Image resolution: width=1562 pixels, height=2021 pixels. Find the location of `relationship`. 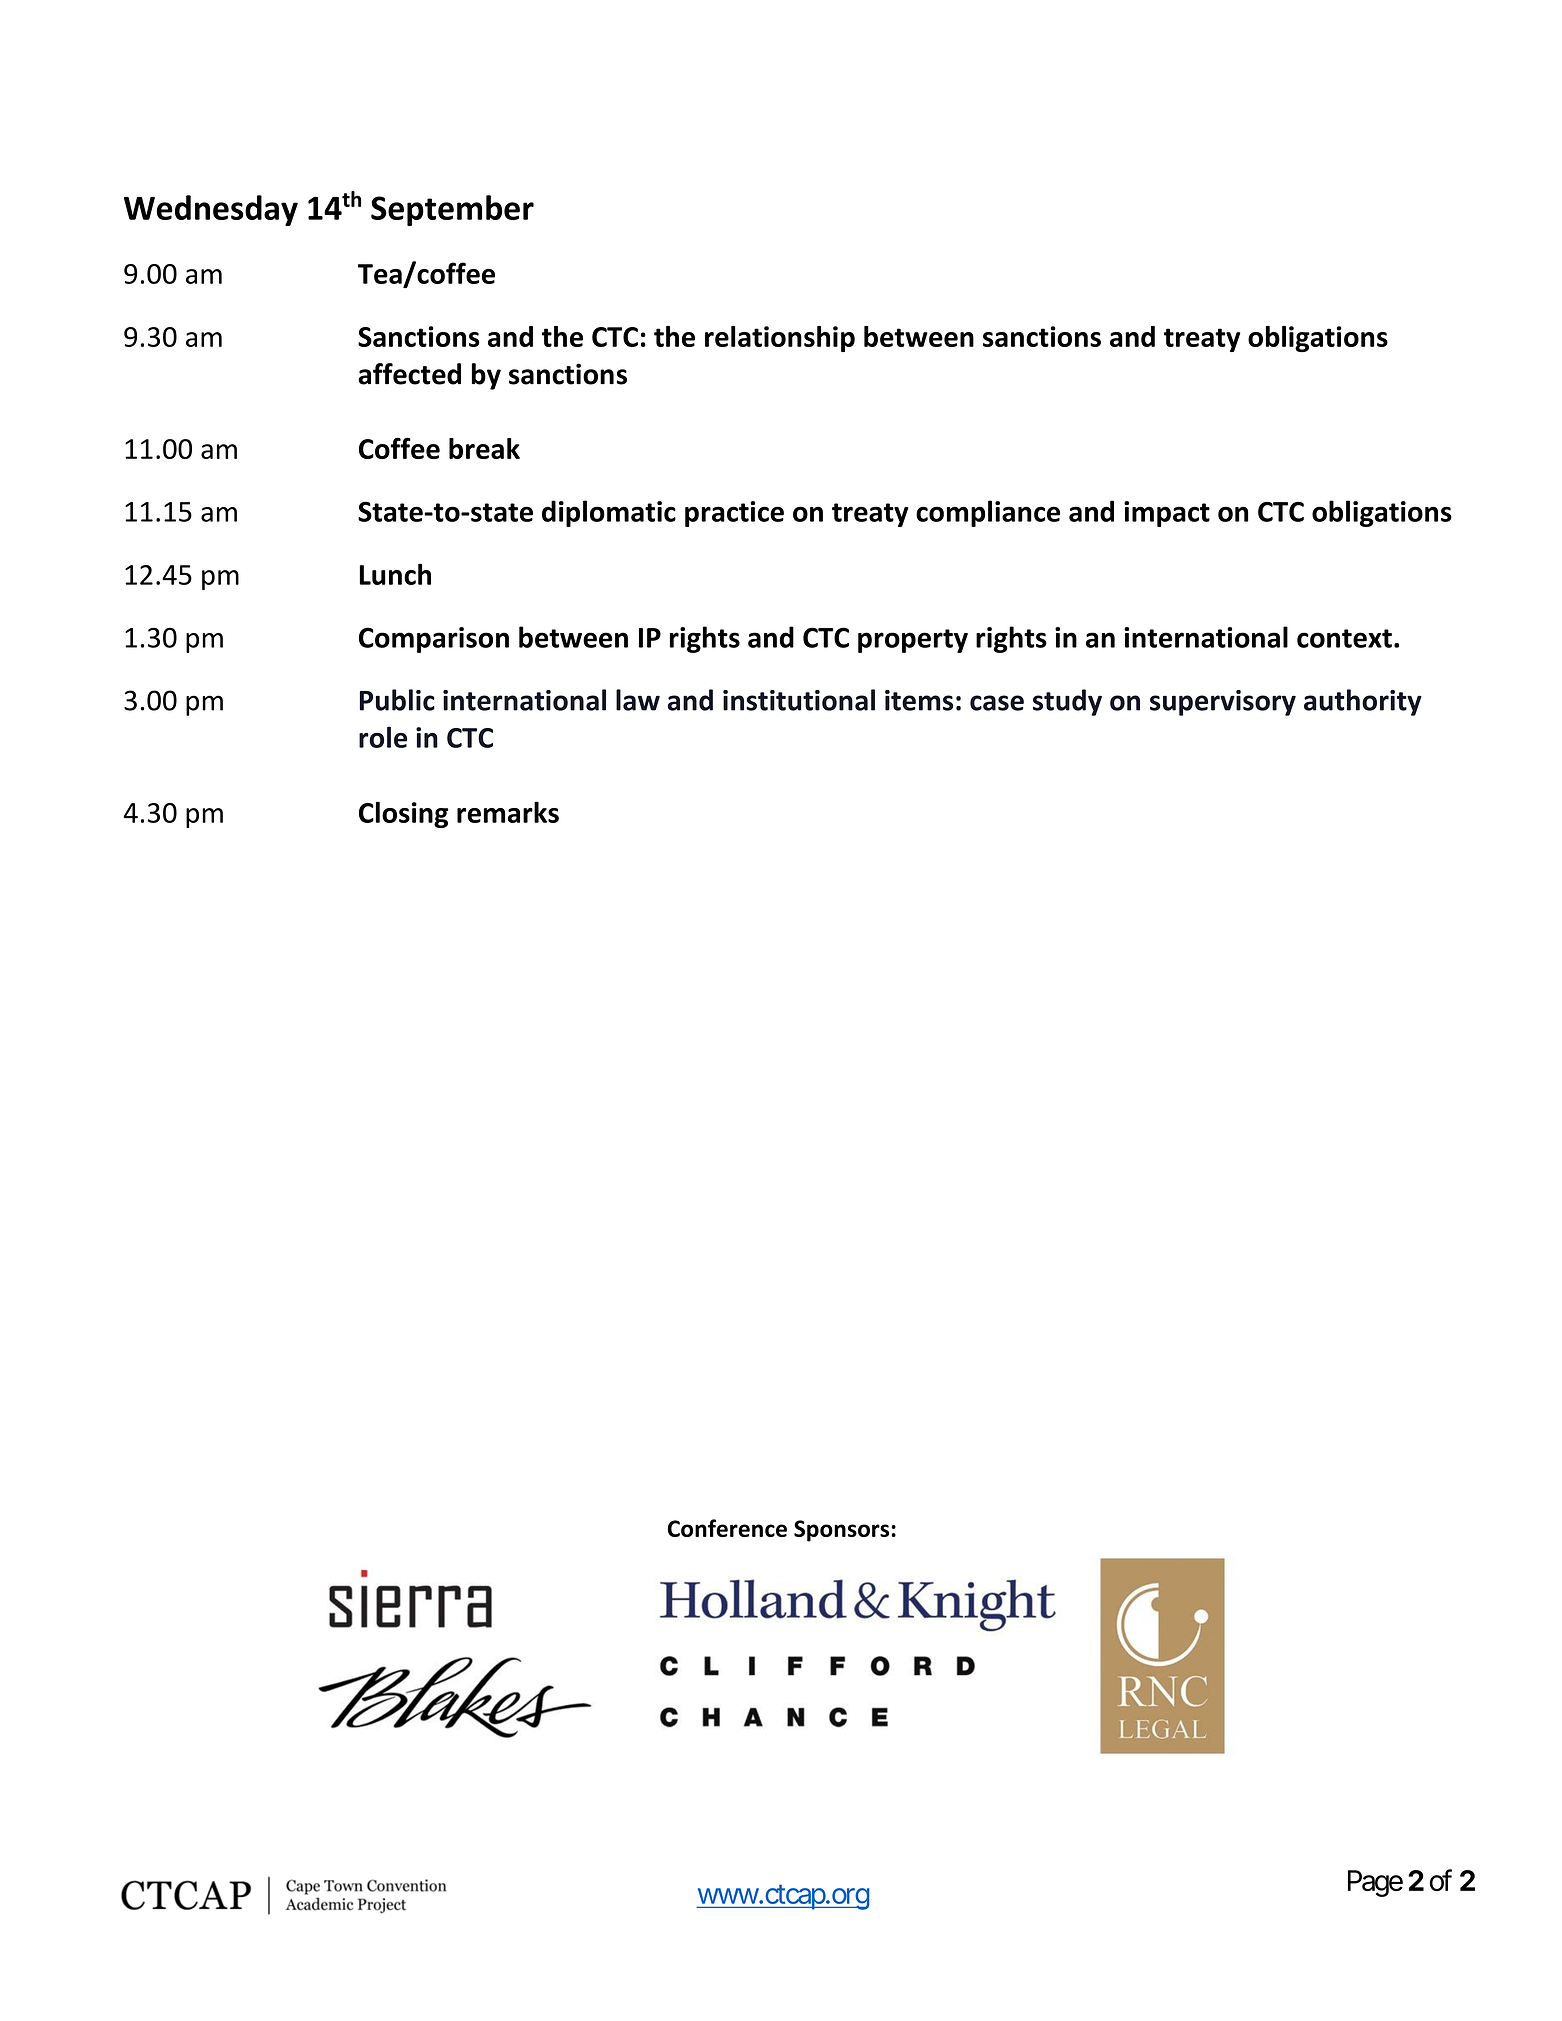

relationship is located at coordinates (780, 339).
